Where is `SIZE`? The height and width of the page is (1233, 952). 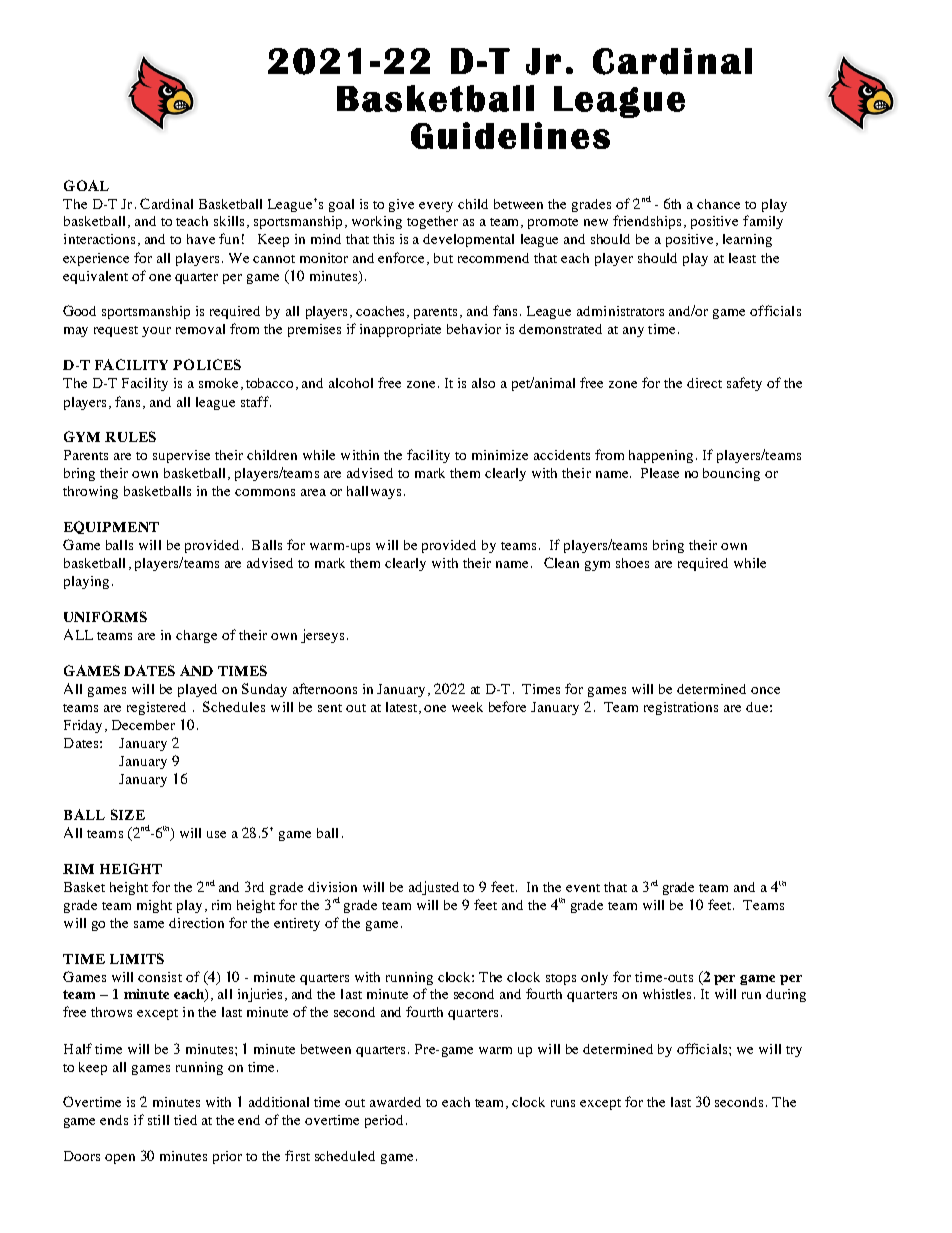 SIZE is located at coordinates (128, 814).
